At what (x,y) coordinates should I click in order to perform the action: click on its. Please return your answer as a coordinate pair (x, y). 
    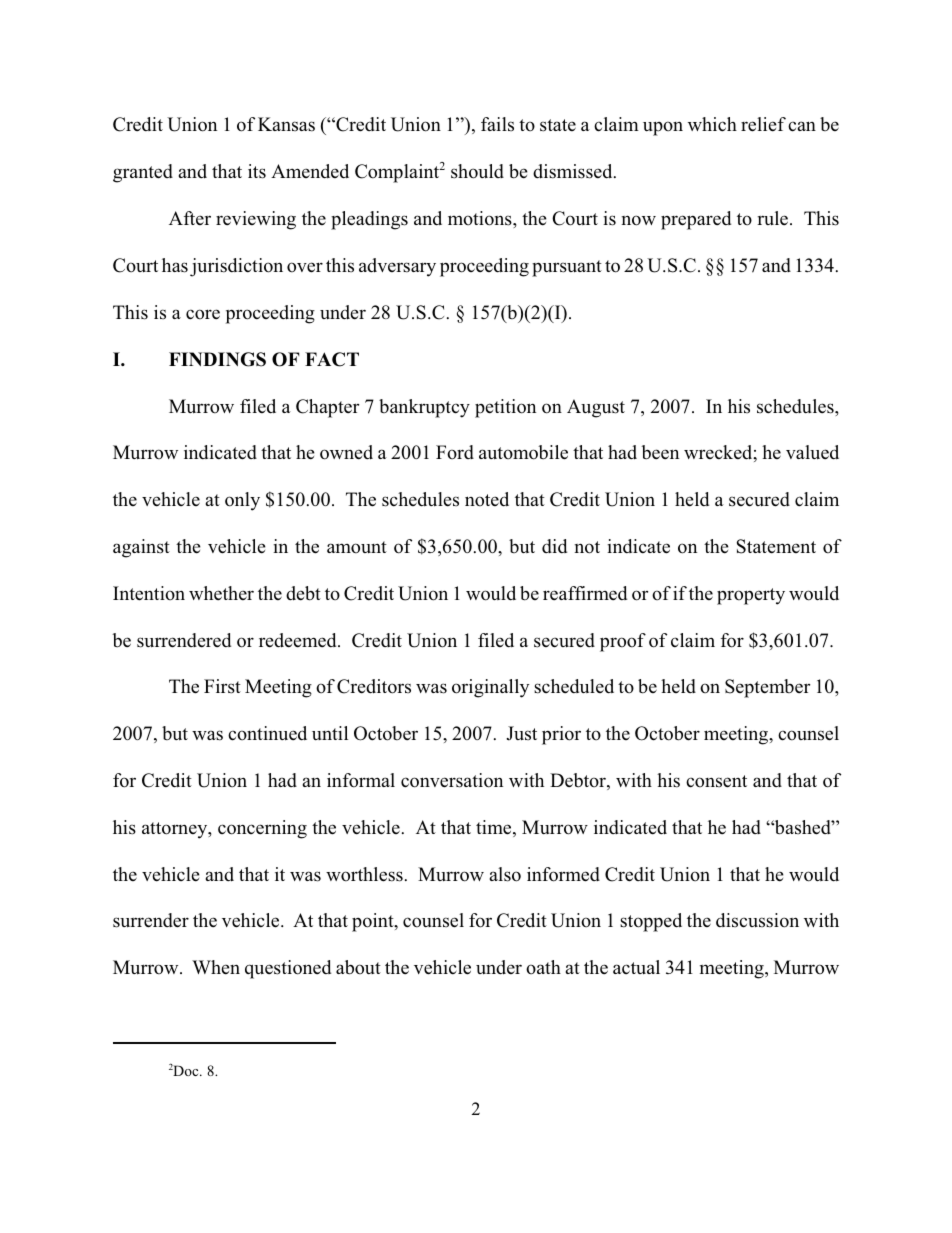
    Looking at the image, I should click on (257, 171).
